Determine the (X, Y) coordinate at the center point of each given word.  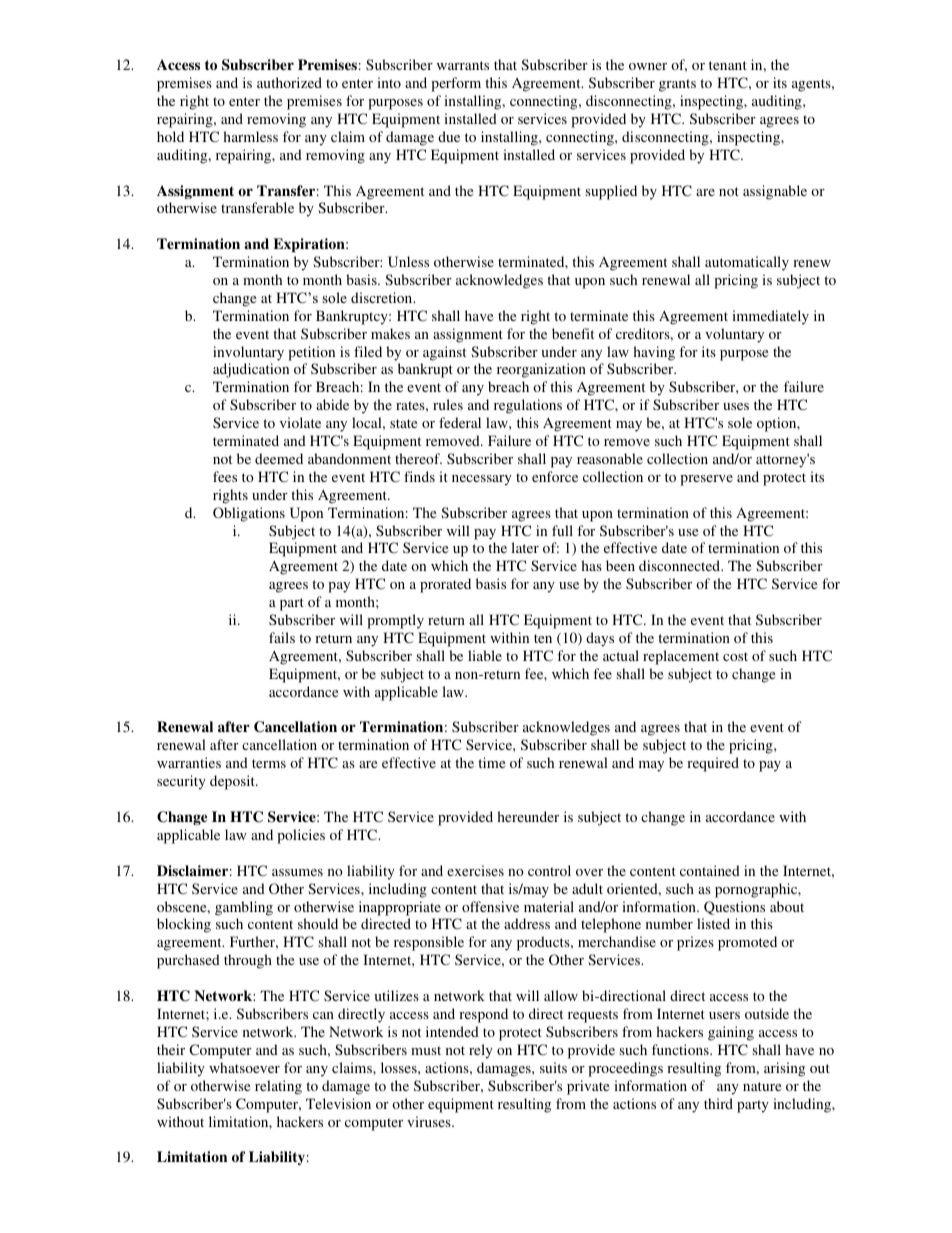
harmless (250, 136)
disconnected (680, 565)
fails (282, 637)
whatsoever (244, 1067)
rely (481, 1051)
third (718, 1103)
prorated (445, 585)
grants (677, 85)
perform (456, 84)
